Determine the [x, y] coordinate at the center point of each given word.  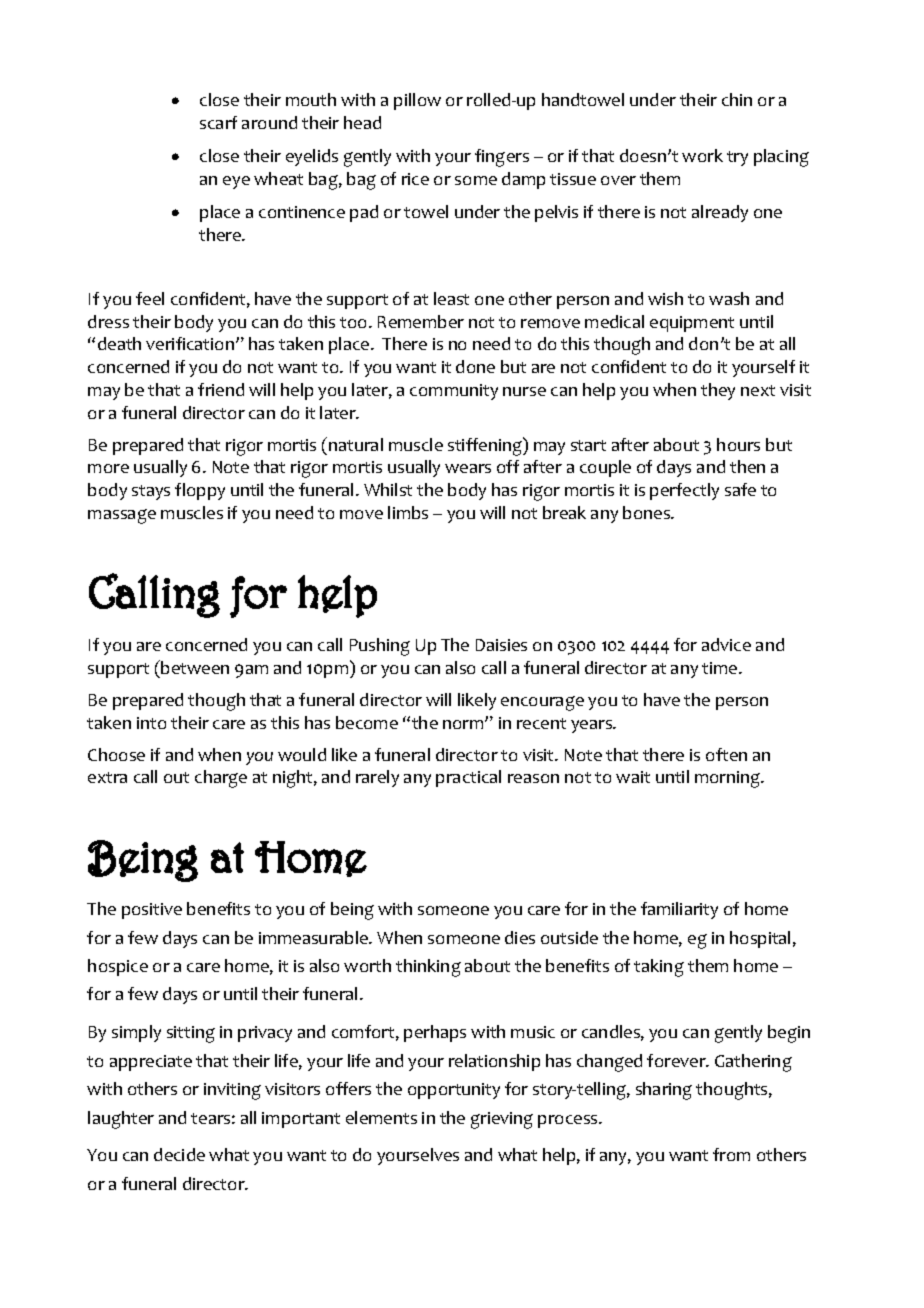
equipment [692, 324]
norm [464, 724]
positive [152, 911]
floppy [200, 491]
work [702, 155]
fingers [502, 158]
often [726, 754]
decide [179, 1154]
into [151, 723]
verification [191, 343]
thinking [428, 968]
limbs [408, 512]
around [269, 122]
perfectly [684, 491]
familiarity [679, 910]
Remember [421, 321]
